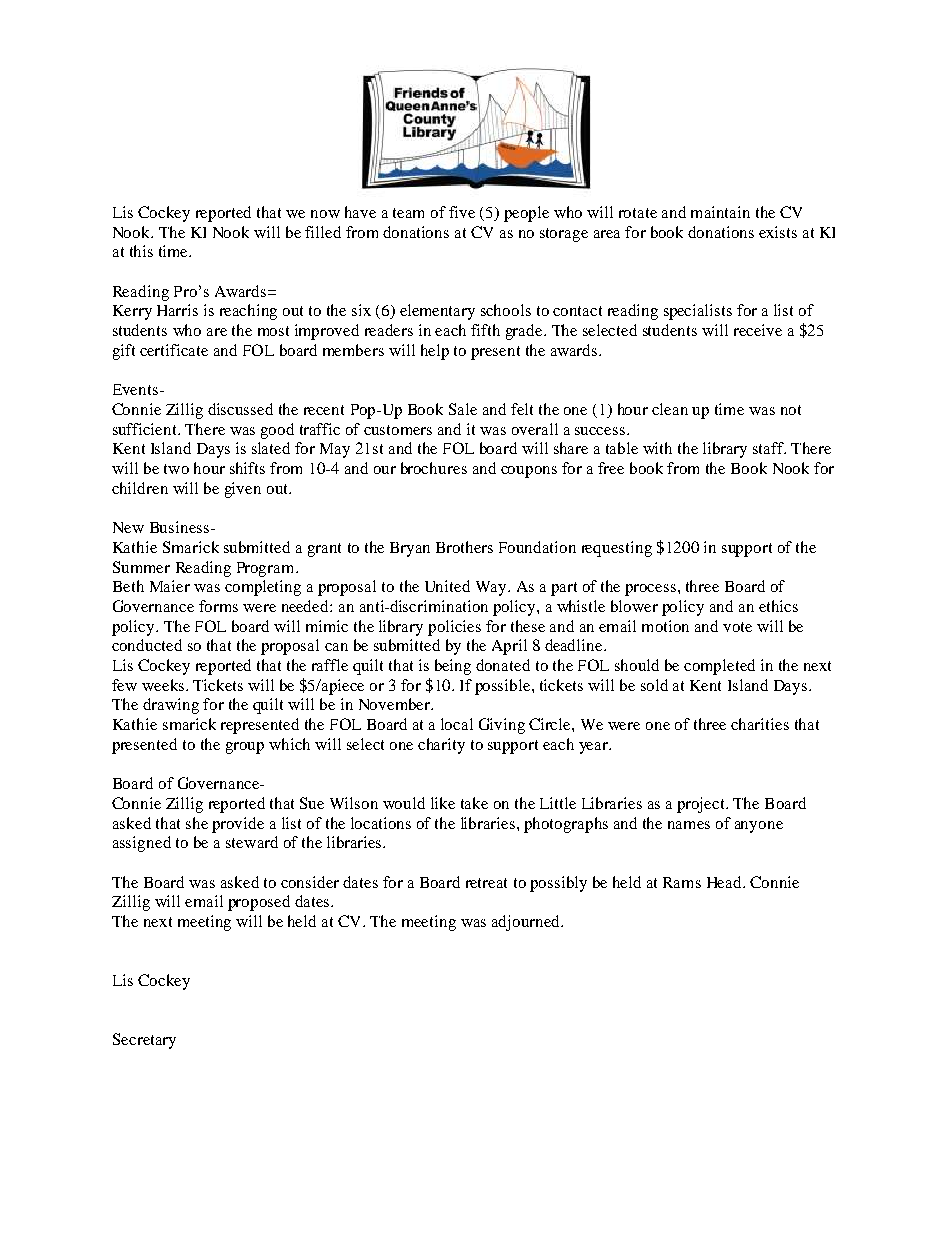 The width and height of the screenshot is (952, 1233). What do you see at coordinates (441, 746) in the screenshot?
I see `charity` at bounding box center [441, 746].
